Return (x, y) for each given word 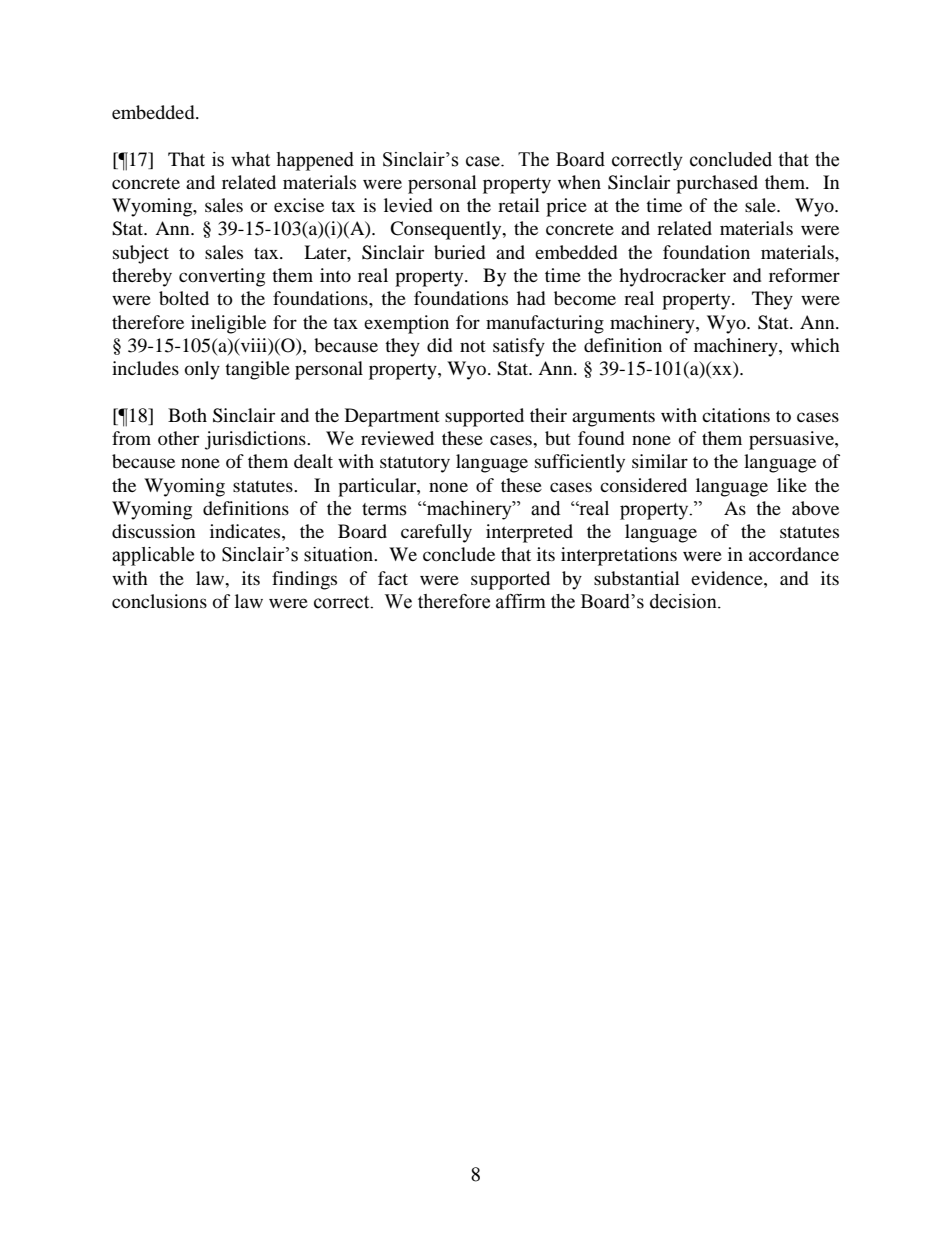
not (473, 346)
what (250, 159)
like (792, 485)
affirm (521, 601)
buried (459, 252)
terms (384, 509)
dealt (313, 461)
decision (684, 601)
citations (736, 415)
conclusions (159, 601)
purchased (717, 184)
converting (222, 277)
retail (519, 205)
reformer (804, 275)
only (202, 370)
